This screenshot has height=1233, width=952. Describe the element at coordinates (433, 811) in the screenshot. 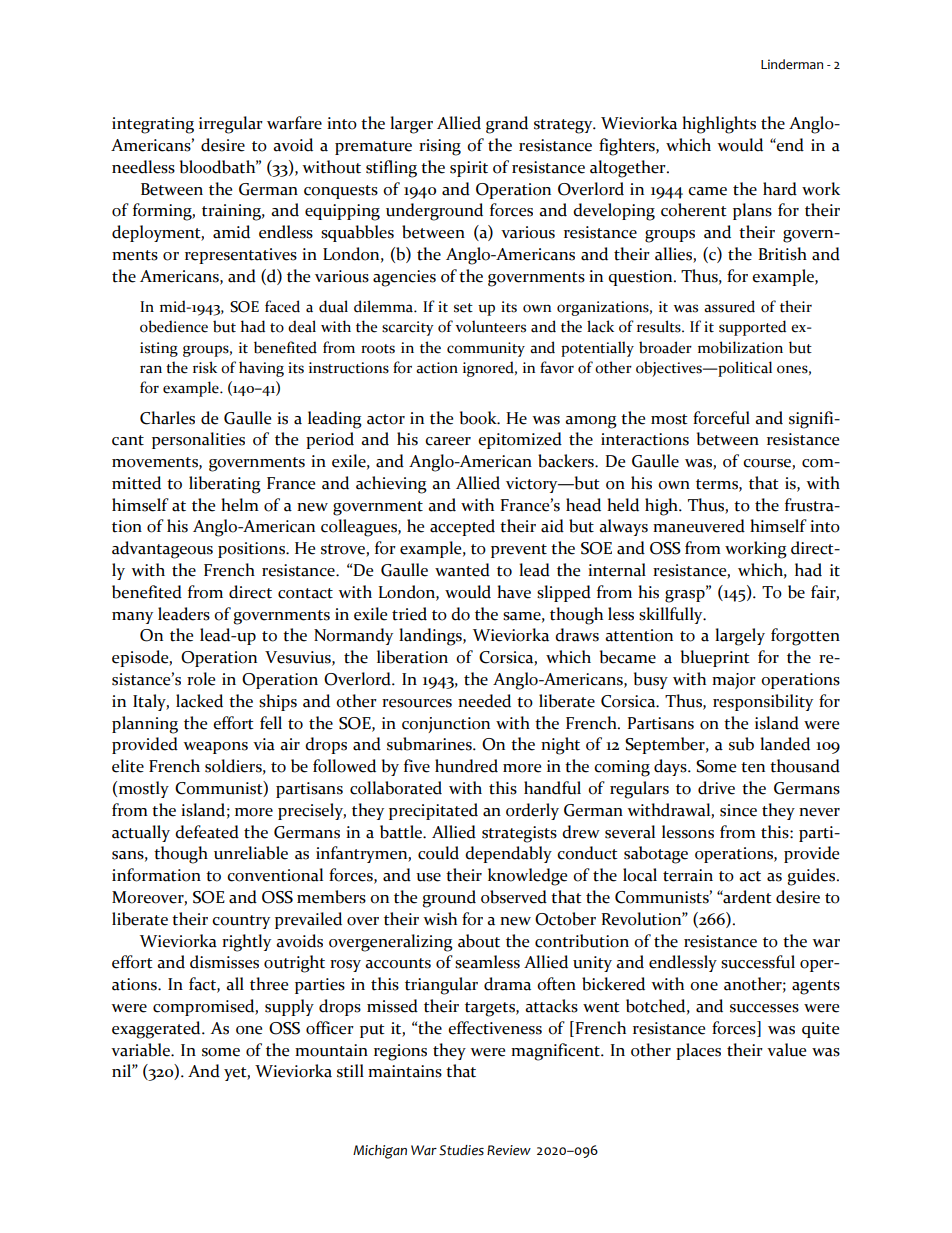

I see `precipitated` at that location.
